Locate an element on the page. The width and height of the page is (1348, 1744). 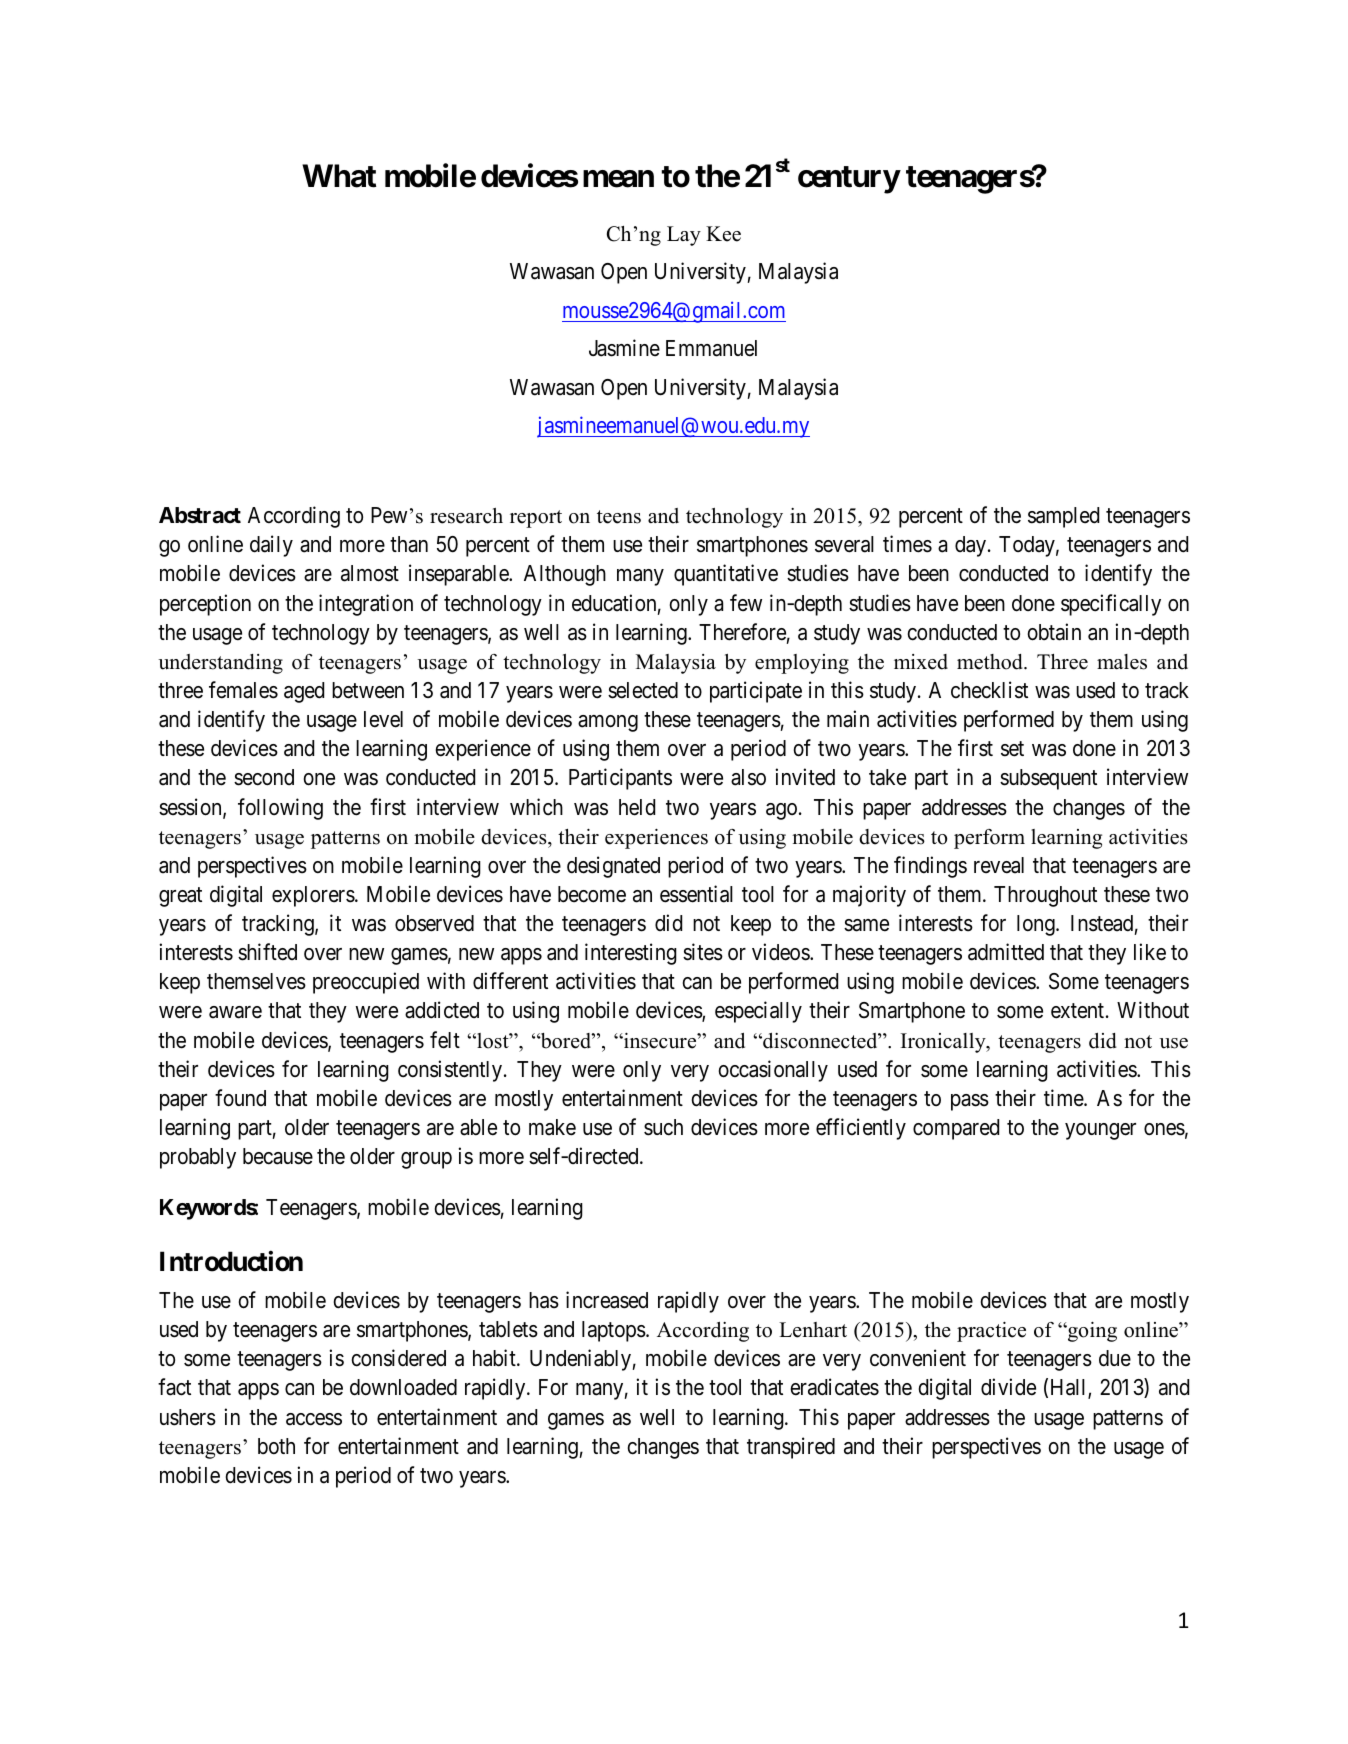
interesting is located at coordinates (631, 954).
